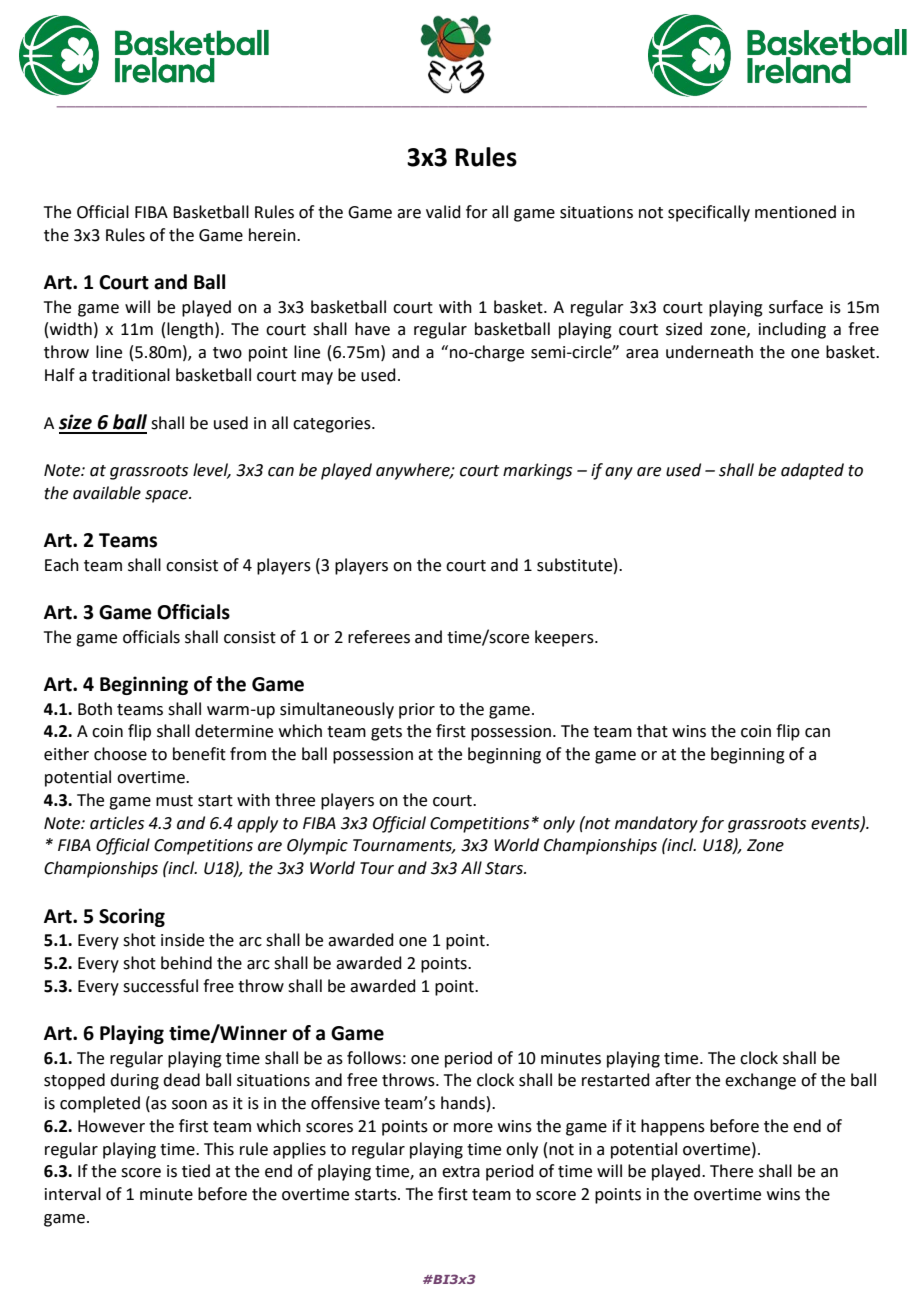 The height and width of the screenshot is (1308, 924). What do you see at coordinates (731, 1171) in the screenshot?
I see `There` at bounding box center [731, 1171].
